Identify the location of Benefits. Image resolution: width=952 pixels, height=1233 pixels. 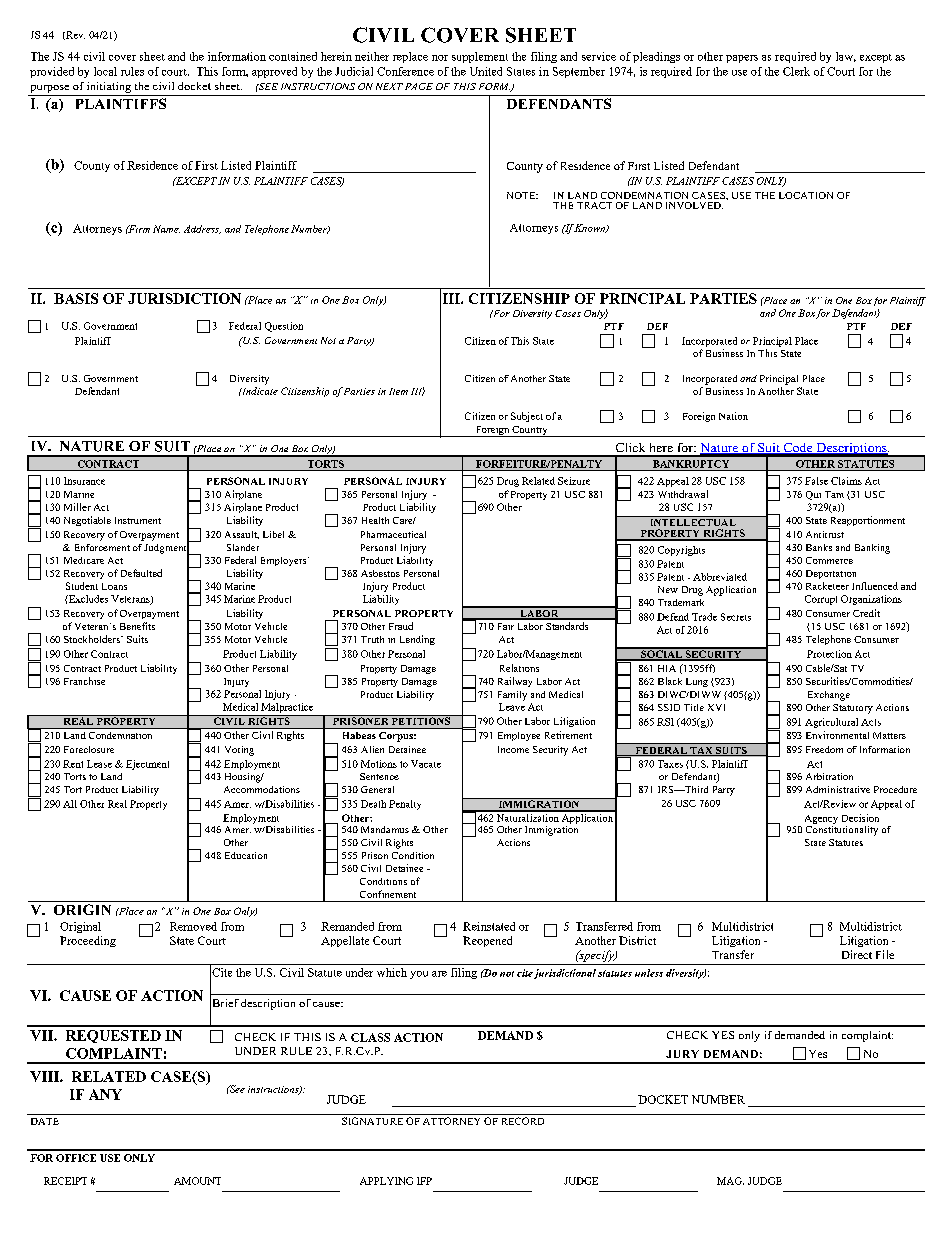
(137, 626).
